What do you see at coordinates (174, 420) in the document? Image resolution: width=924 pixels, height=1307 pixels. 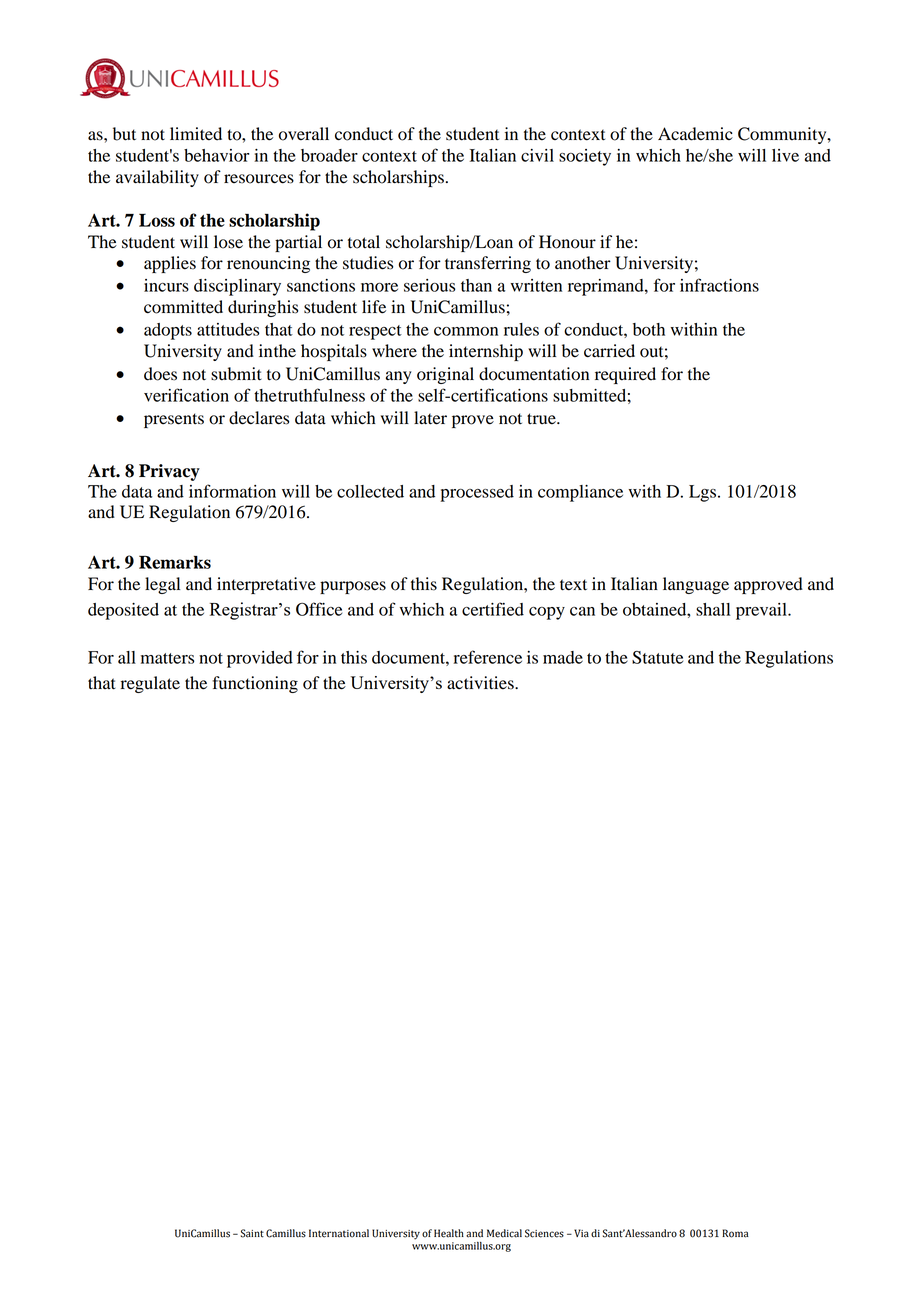 I see `presents` at bounding box center [174, 420].
